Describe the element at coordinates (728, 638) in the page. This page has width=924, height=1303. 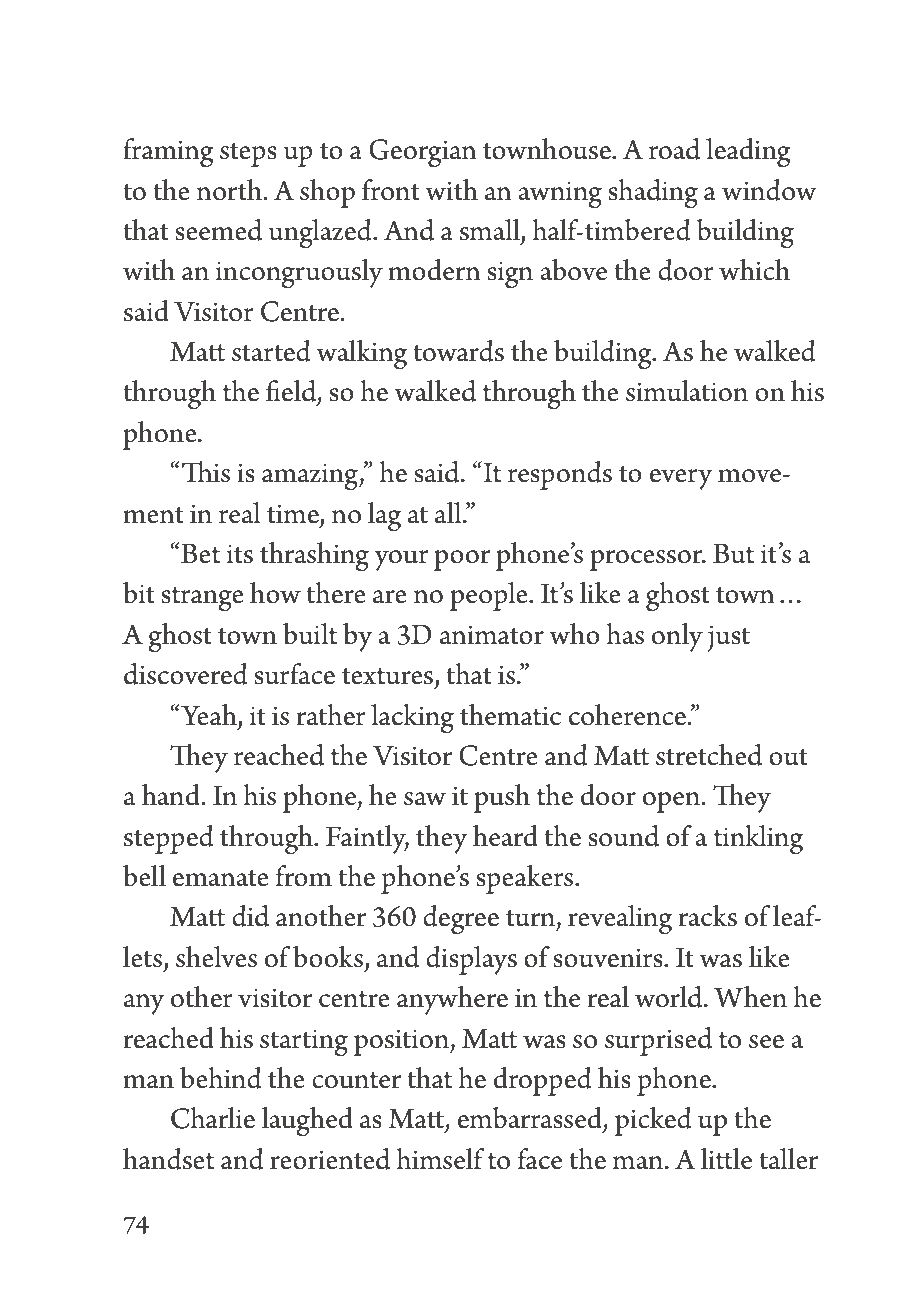
I see `just` at that location.
